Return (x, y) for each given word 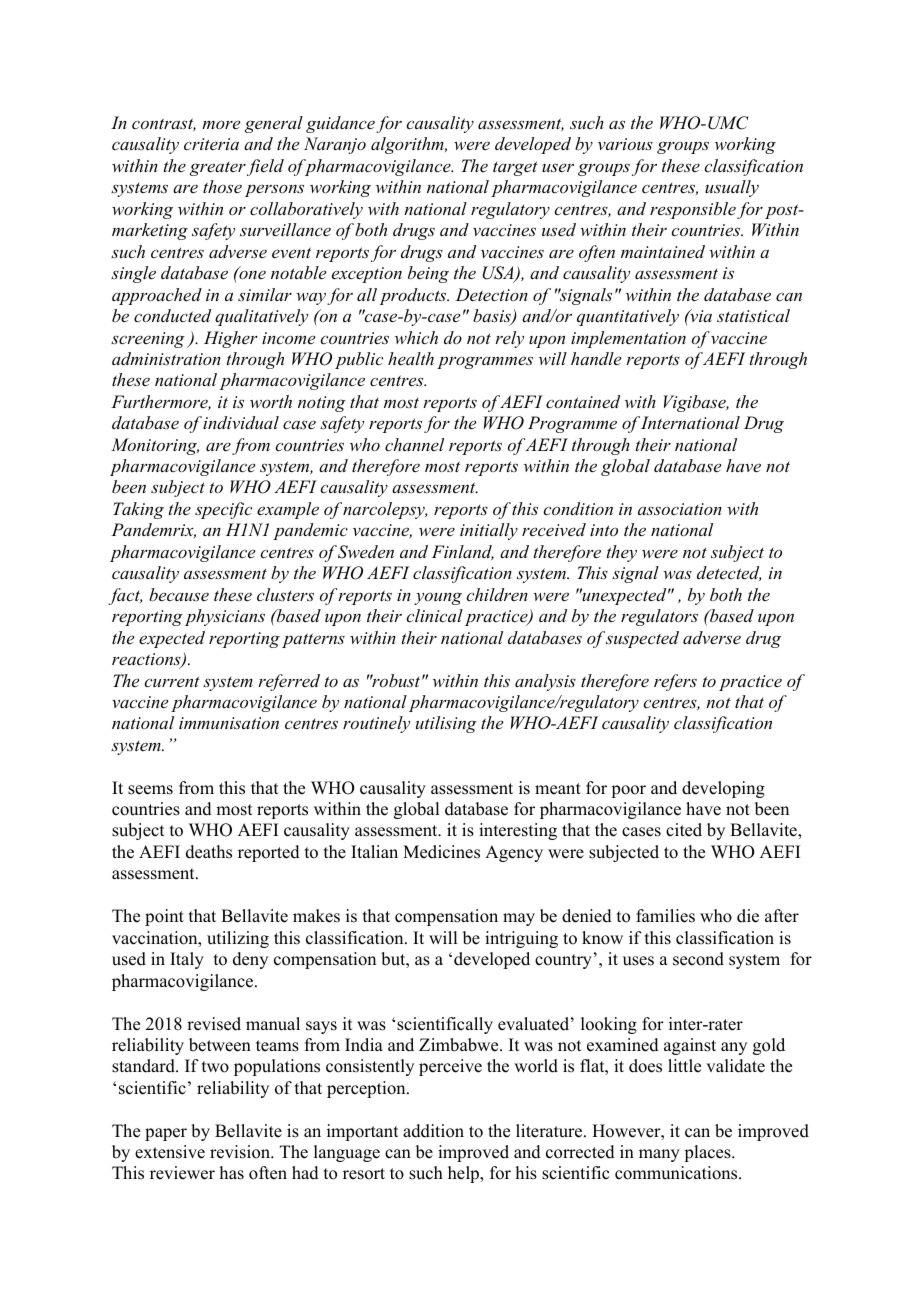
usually (732, 188)
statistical (753, 315)
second (698, 959)
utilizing (238, 939)
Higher (231, 339)
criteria (211, 144)
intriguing (521, 939)
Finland (463, 552)
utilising (446, 724)
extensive (170, 1152)
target (515, 168)
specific (223, 510)
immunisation (229, 723)
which (416, 337)
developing (723, 789)
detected (729, 573)
